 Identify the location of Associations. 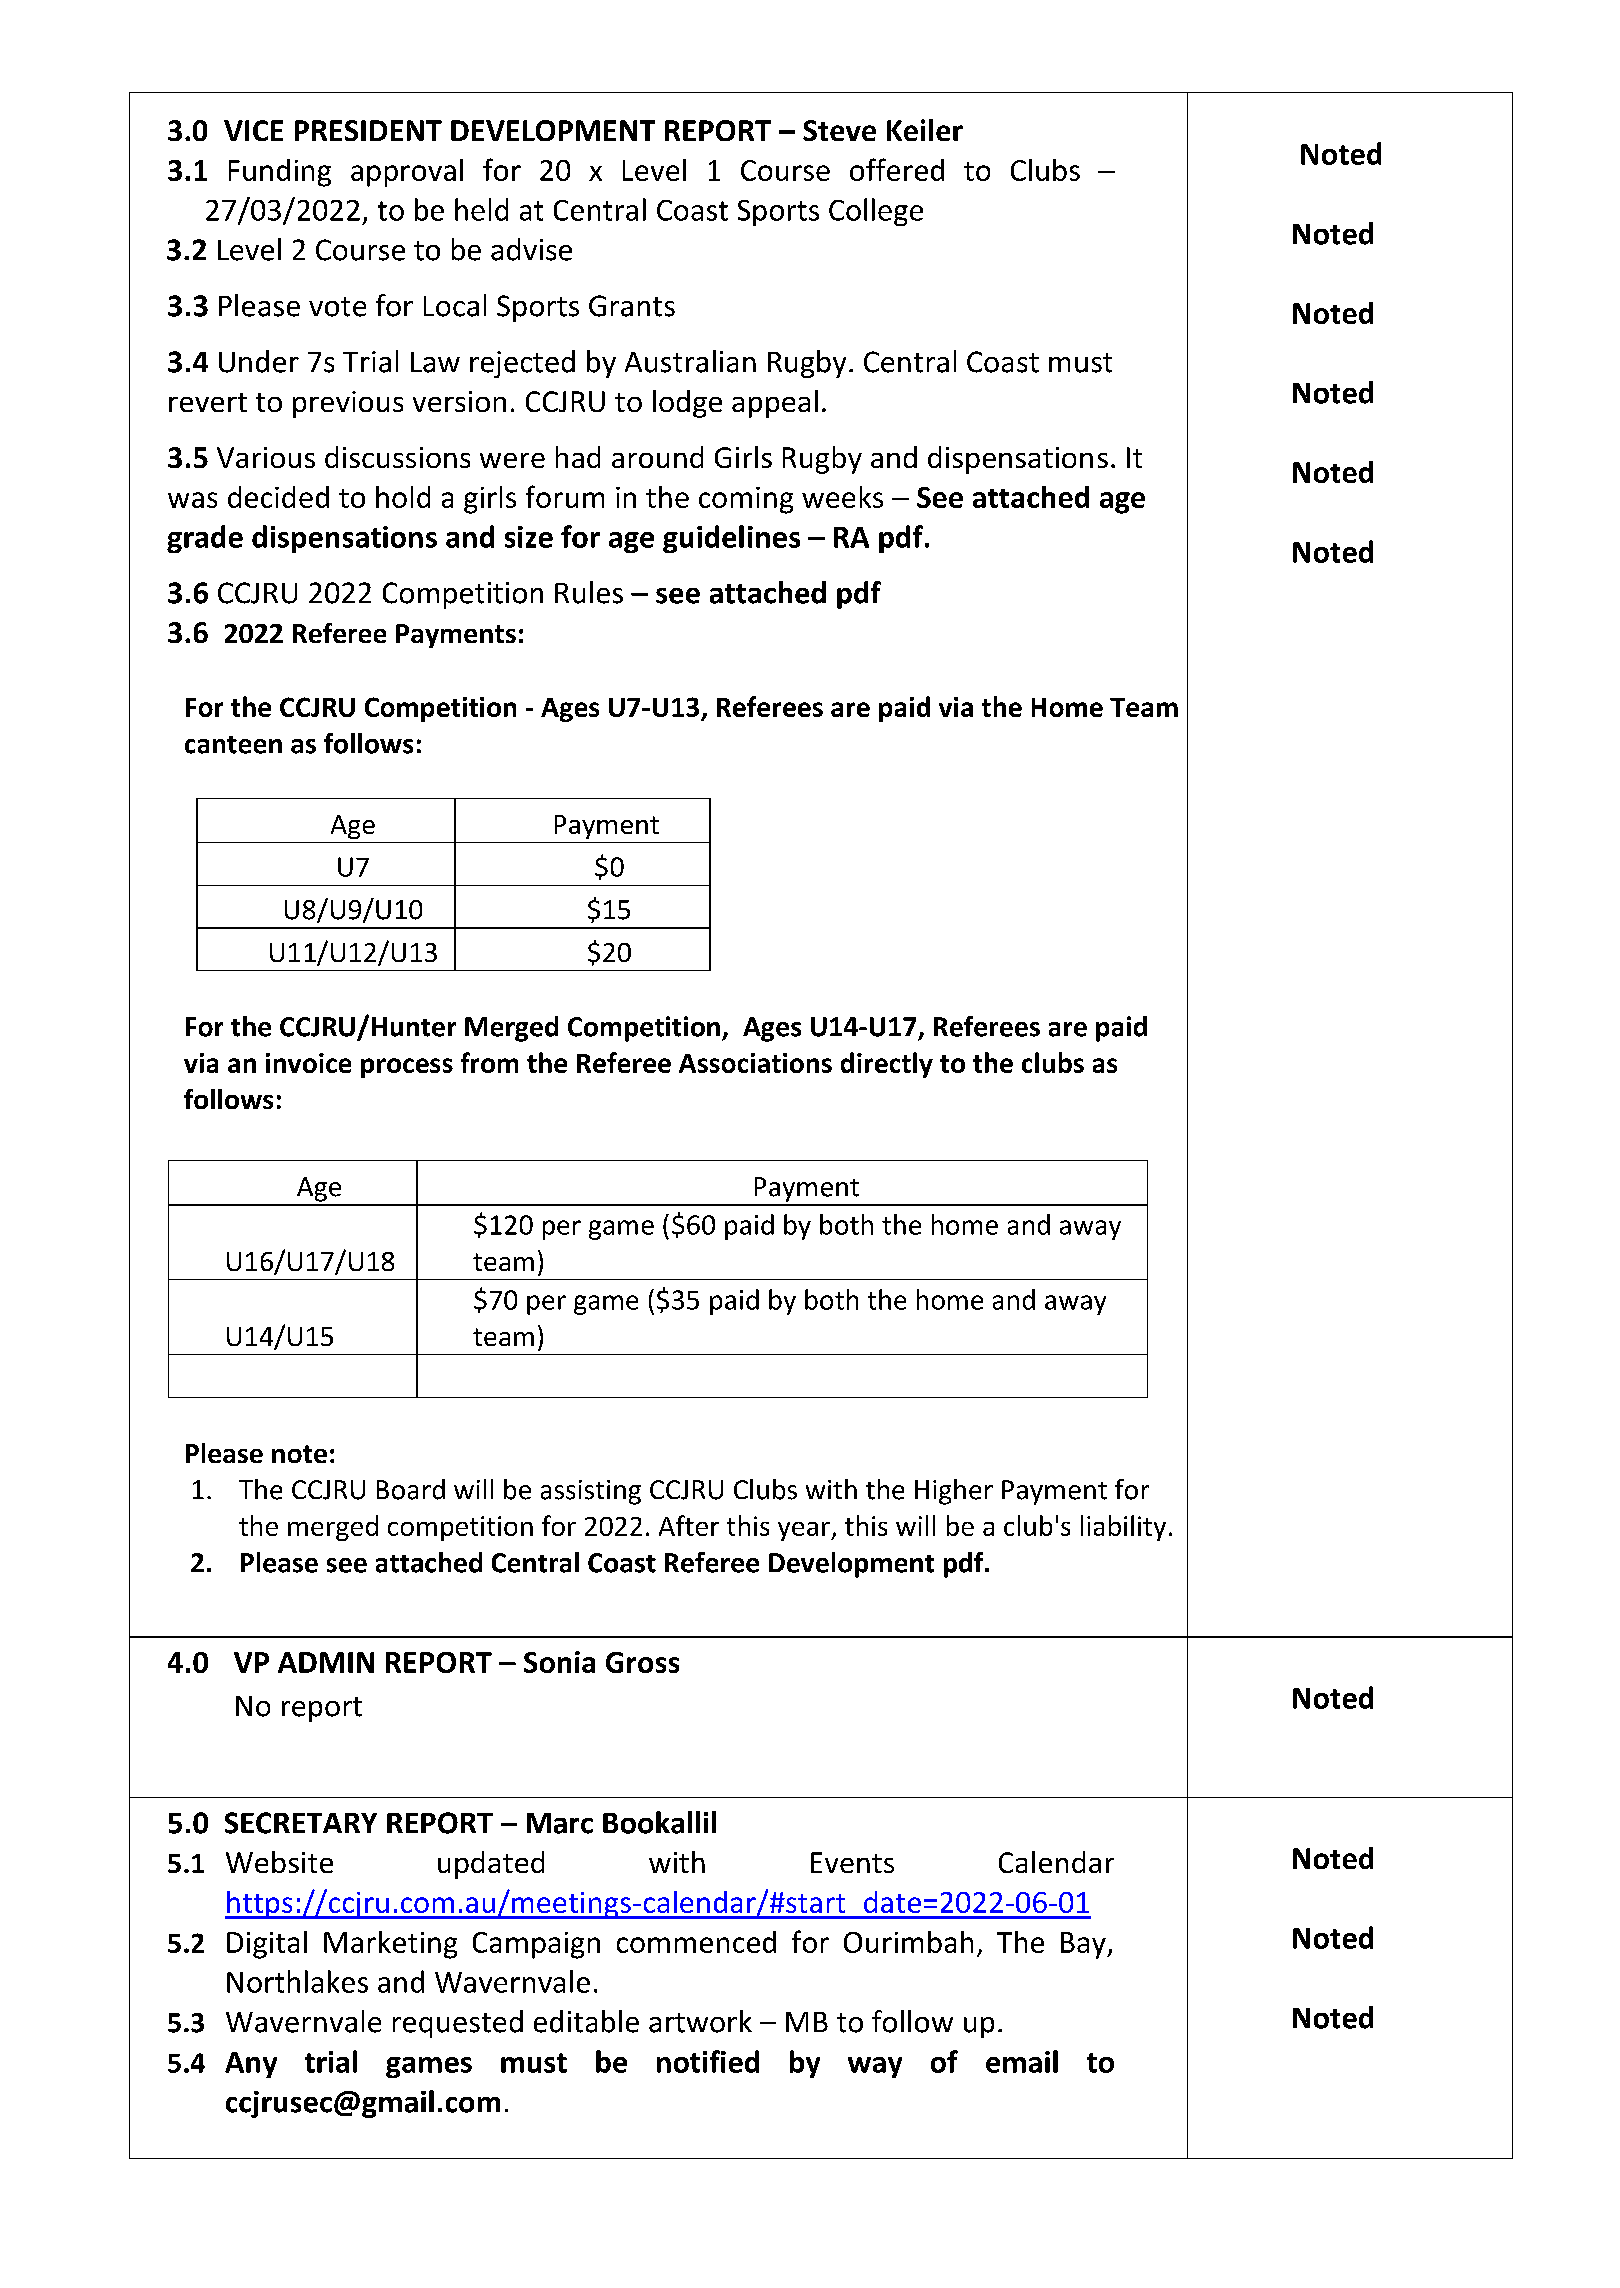
(755, 1063).
